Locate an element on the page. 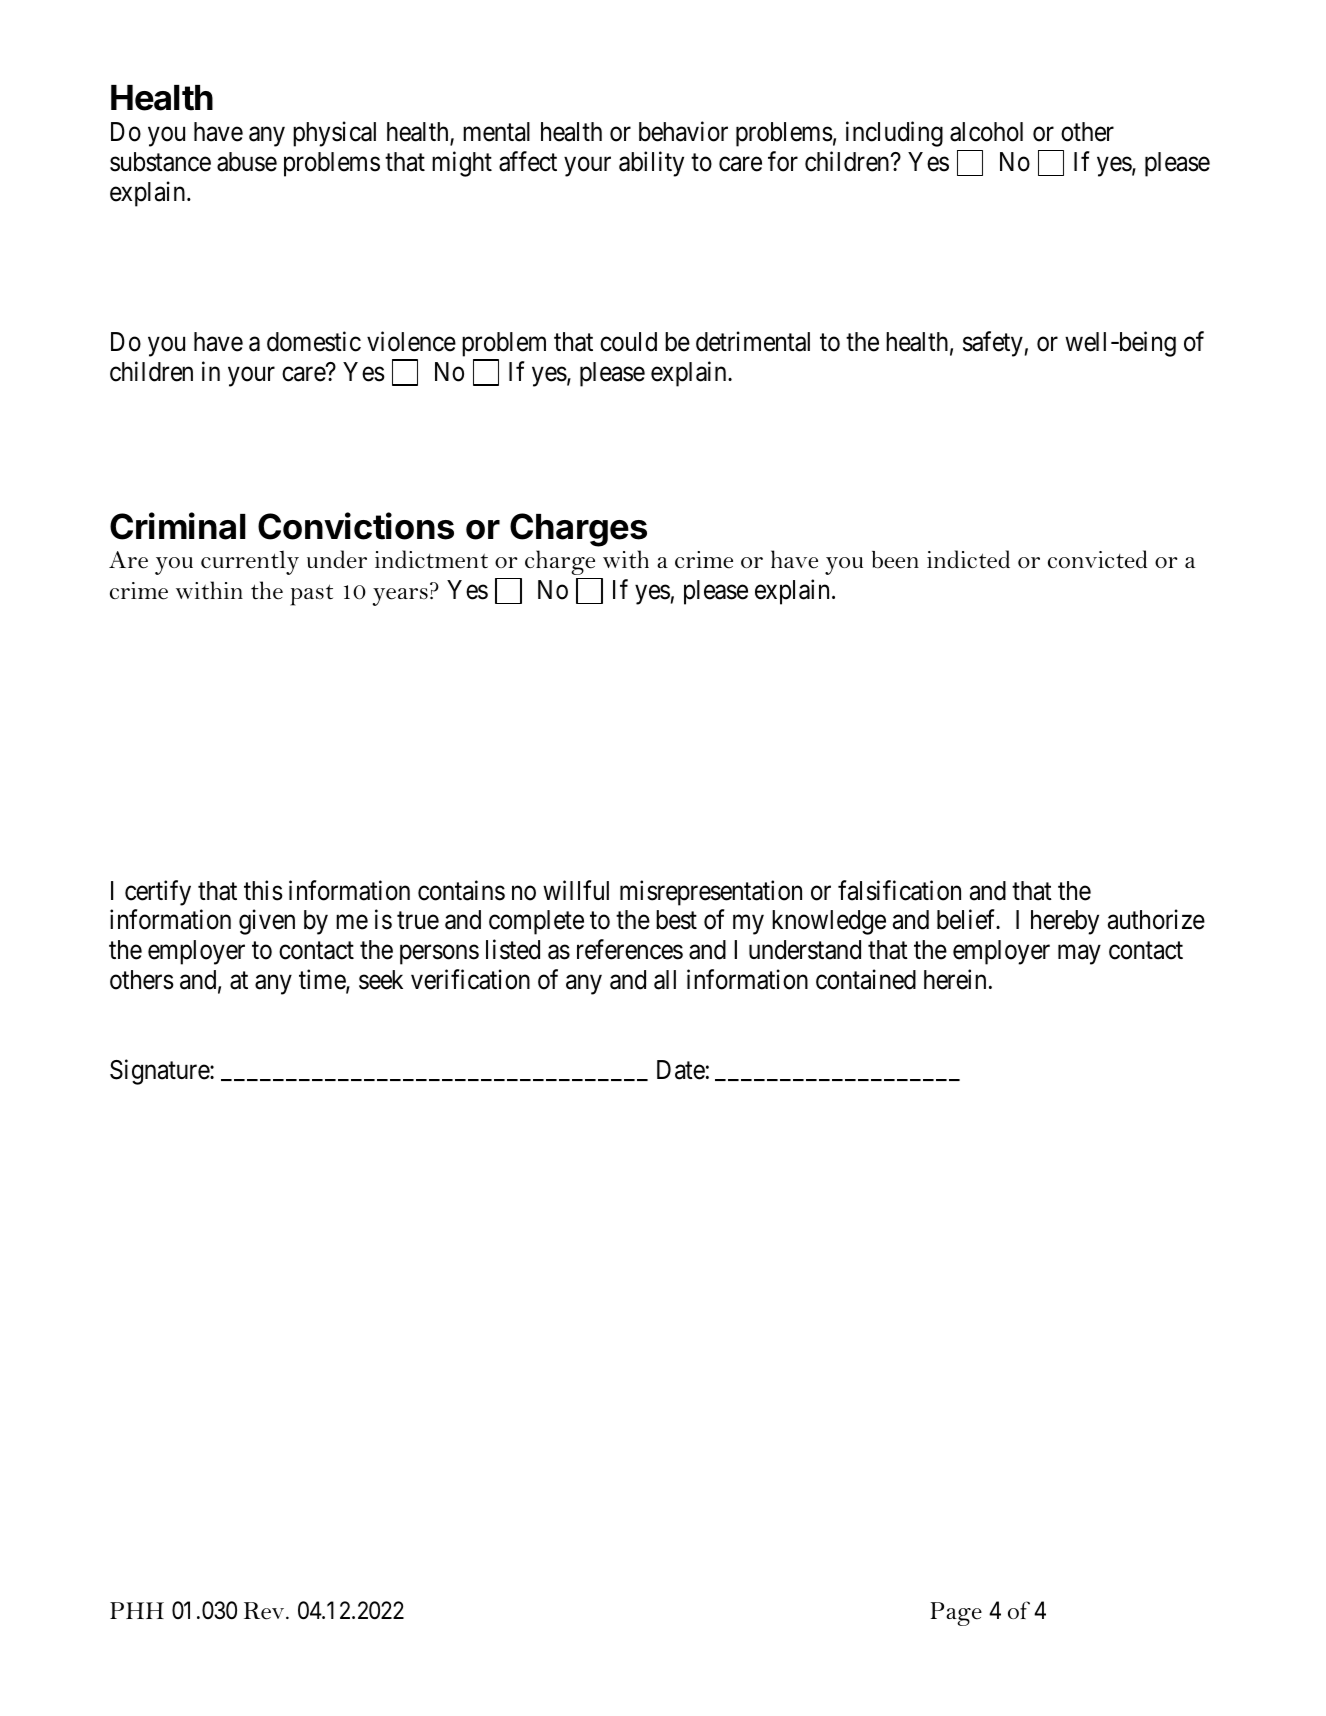  hereby is located at coordinates (1065, 922).
